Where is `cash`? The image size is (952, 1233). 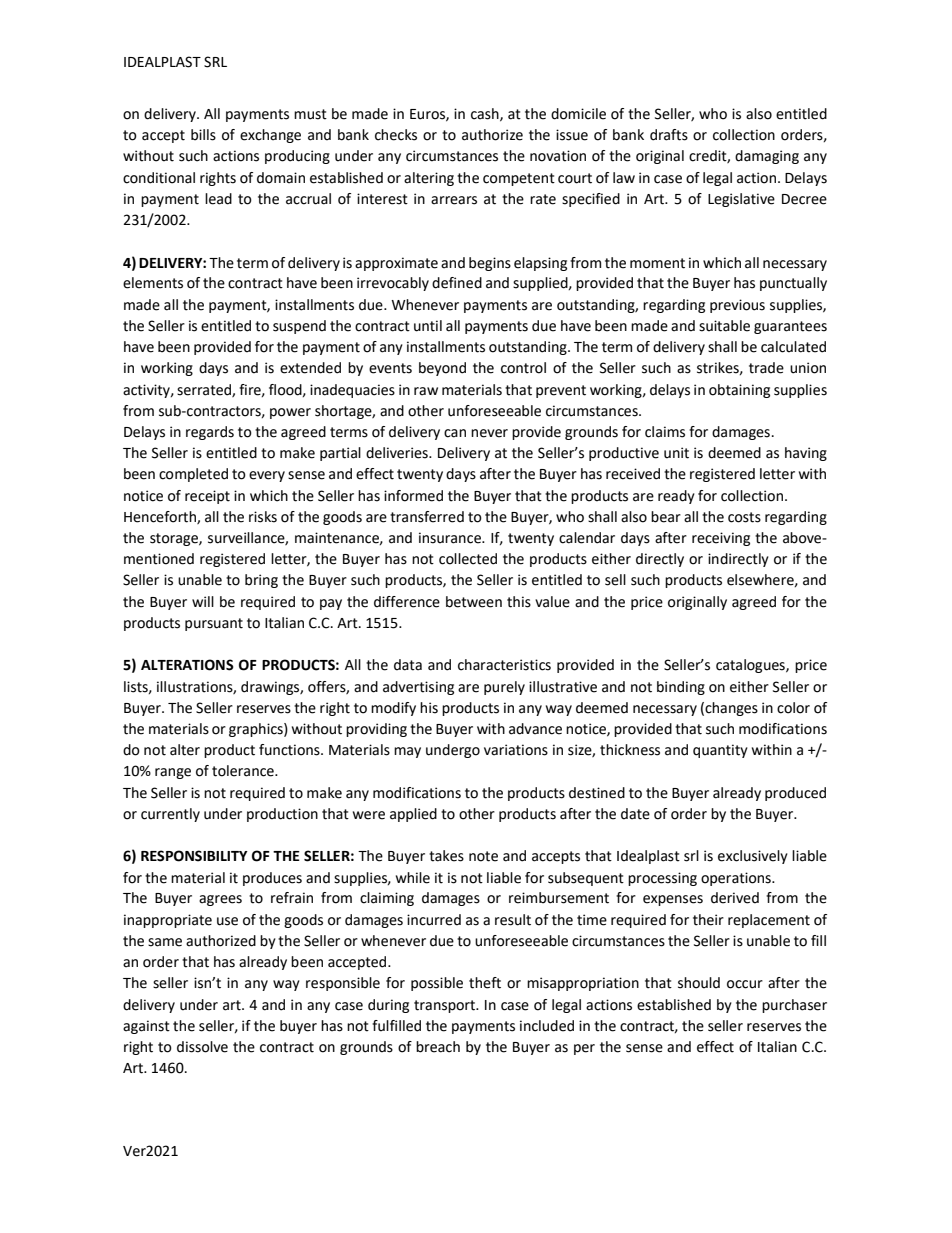 cash is located at coordinates (486, 114).
